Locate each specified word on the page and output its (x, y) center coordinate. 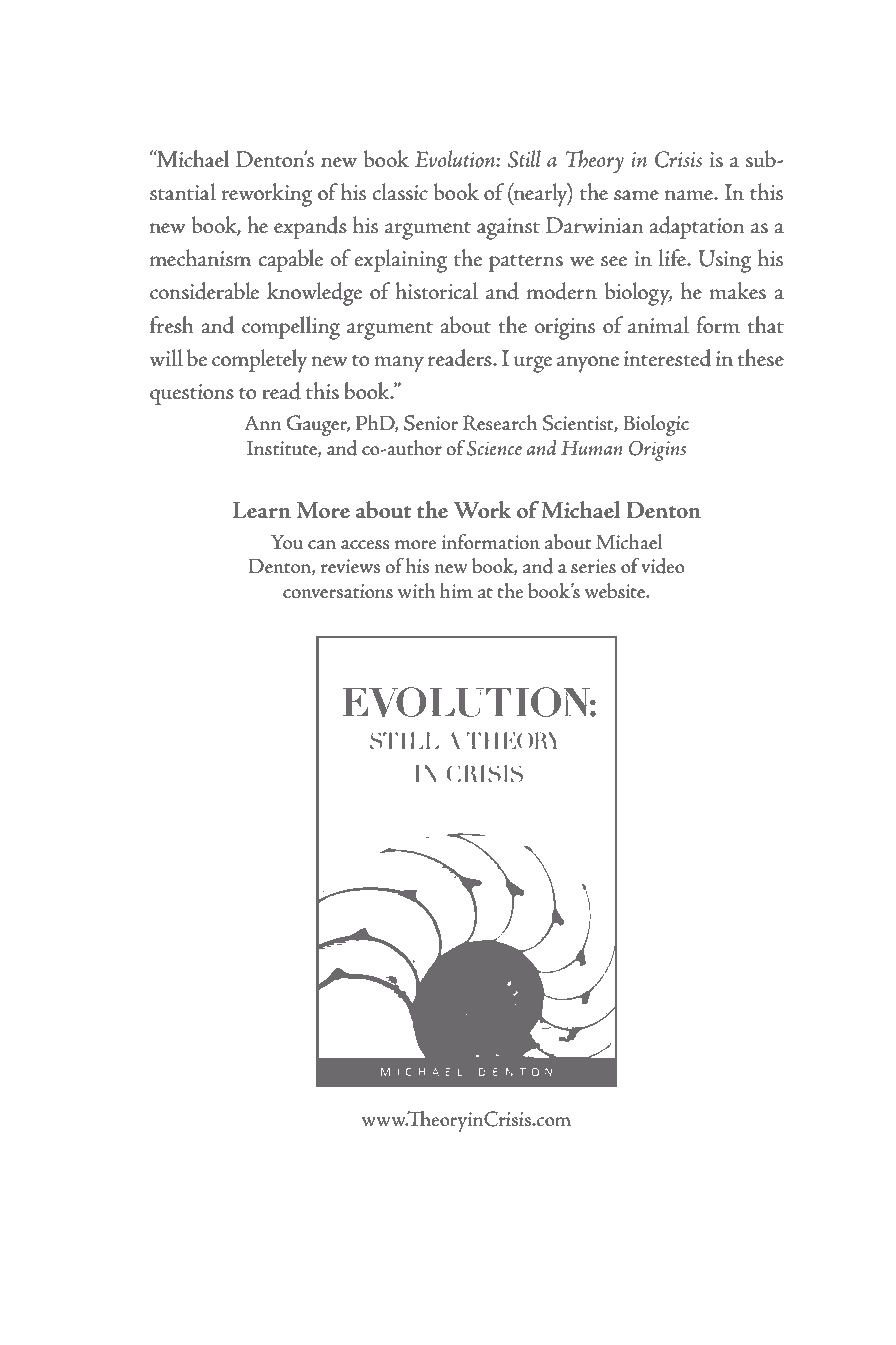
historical (436, 291)
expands (310, 227)
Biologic (656, 425)
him (456, 590)
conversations (338, 591)
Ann (263, 422)
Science (494, 448)
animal (658, 325)
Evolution (456, 159)
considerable (204, 291)
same (636, 195)
